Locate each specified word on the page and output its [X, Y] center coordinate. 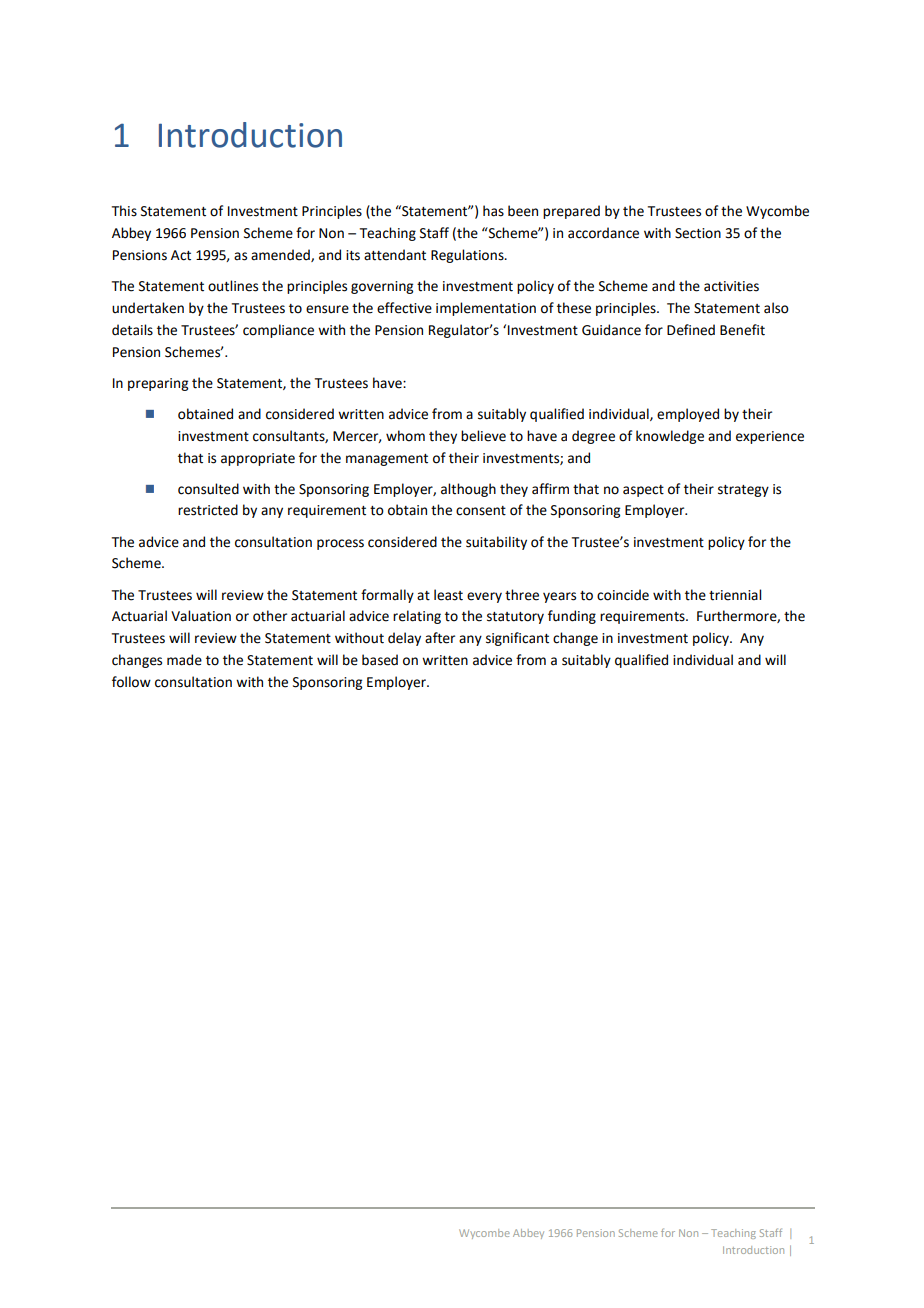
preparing [158, 384]
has [493, 211]
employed [688, 415]
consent [481, 511]
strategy [743, 491]
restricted [208, 510]
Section [698, 233]
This [124, 211]
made [184, 660]
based [380, 660]
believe [483, 436]
